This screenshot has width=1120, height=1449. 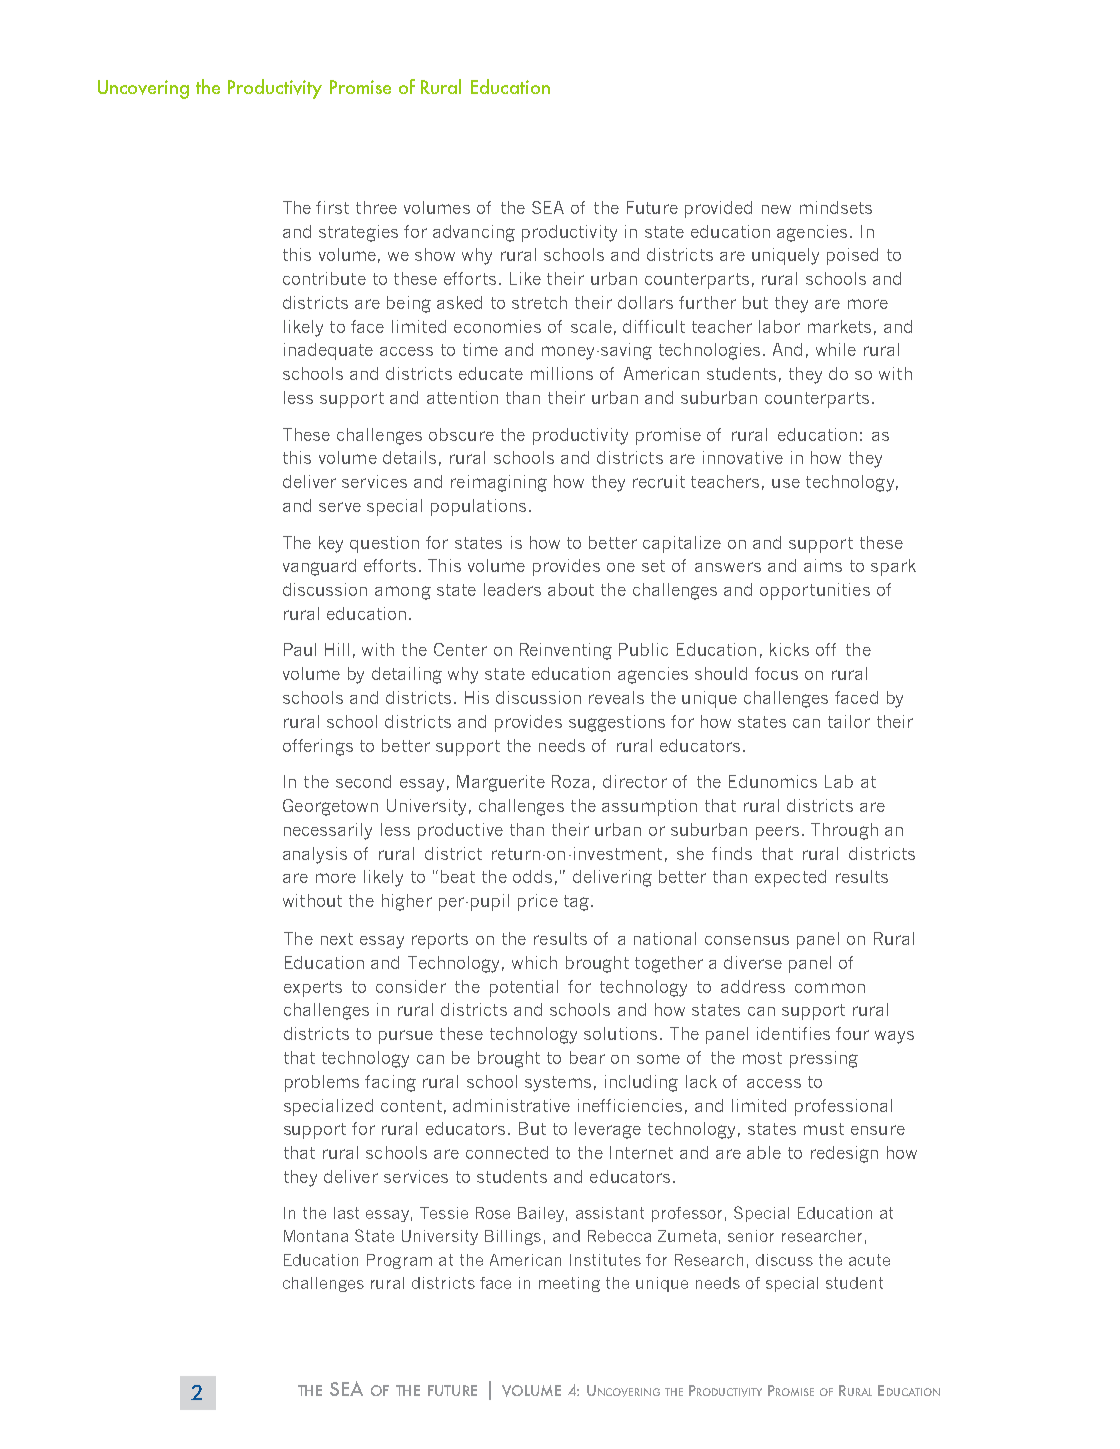 What do you see at coordinates (852, 256) in the screenshot?
I see `poised` at bounding box center [852, 256].
